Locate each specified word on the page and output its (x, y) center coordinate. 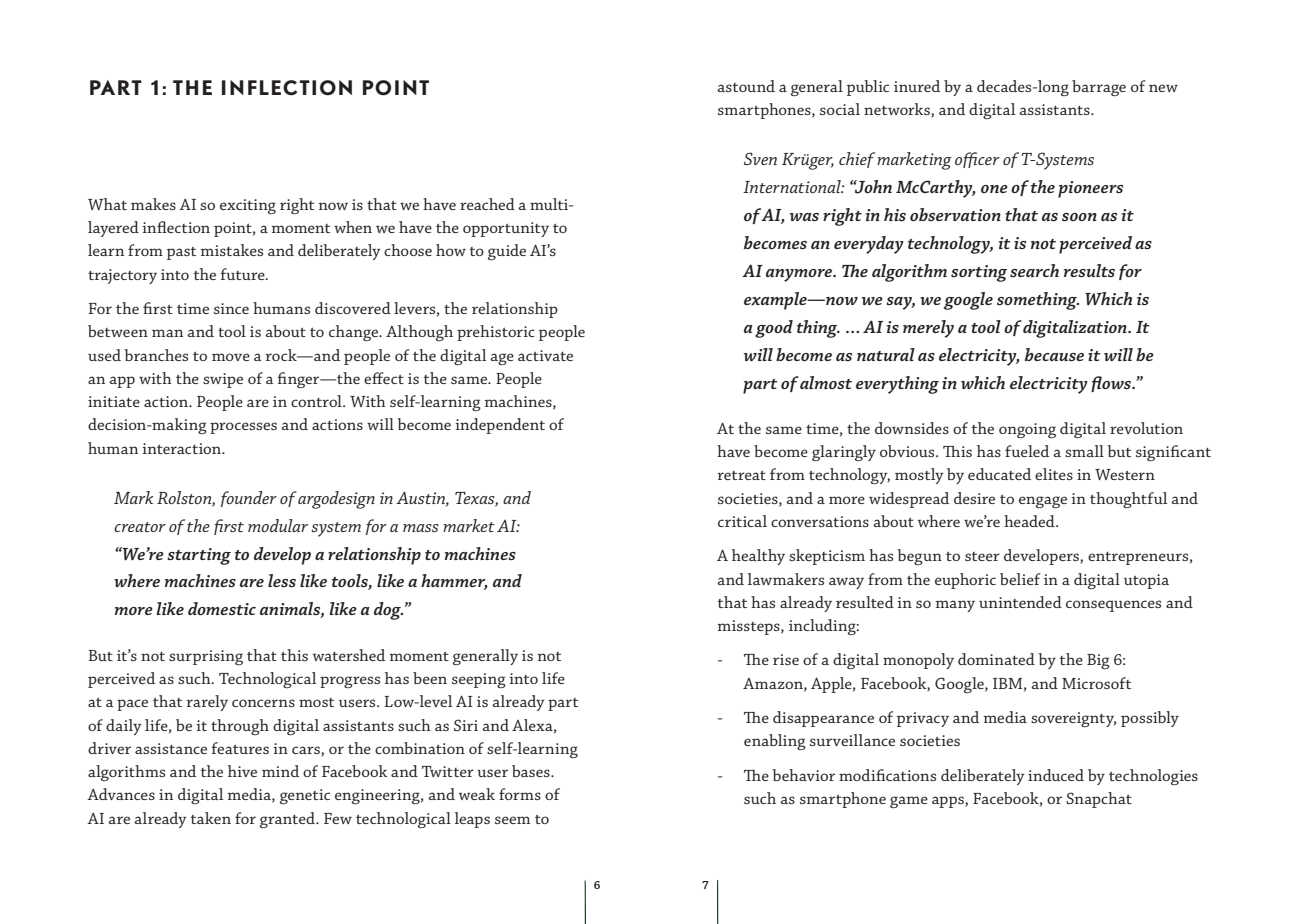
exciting (248, 206)
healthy (758, 557)
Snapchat (1099, 800)
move (231, 357)
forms (520, 794)
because (1054, 354)
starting (199, 556)
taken (211, 818)
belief (1020, 579)
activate (545, 355)
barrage (1099, 88)
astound (746, 86)
